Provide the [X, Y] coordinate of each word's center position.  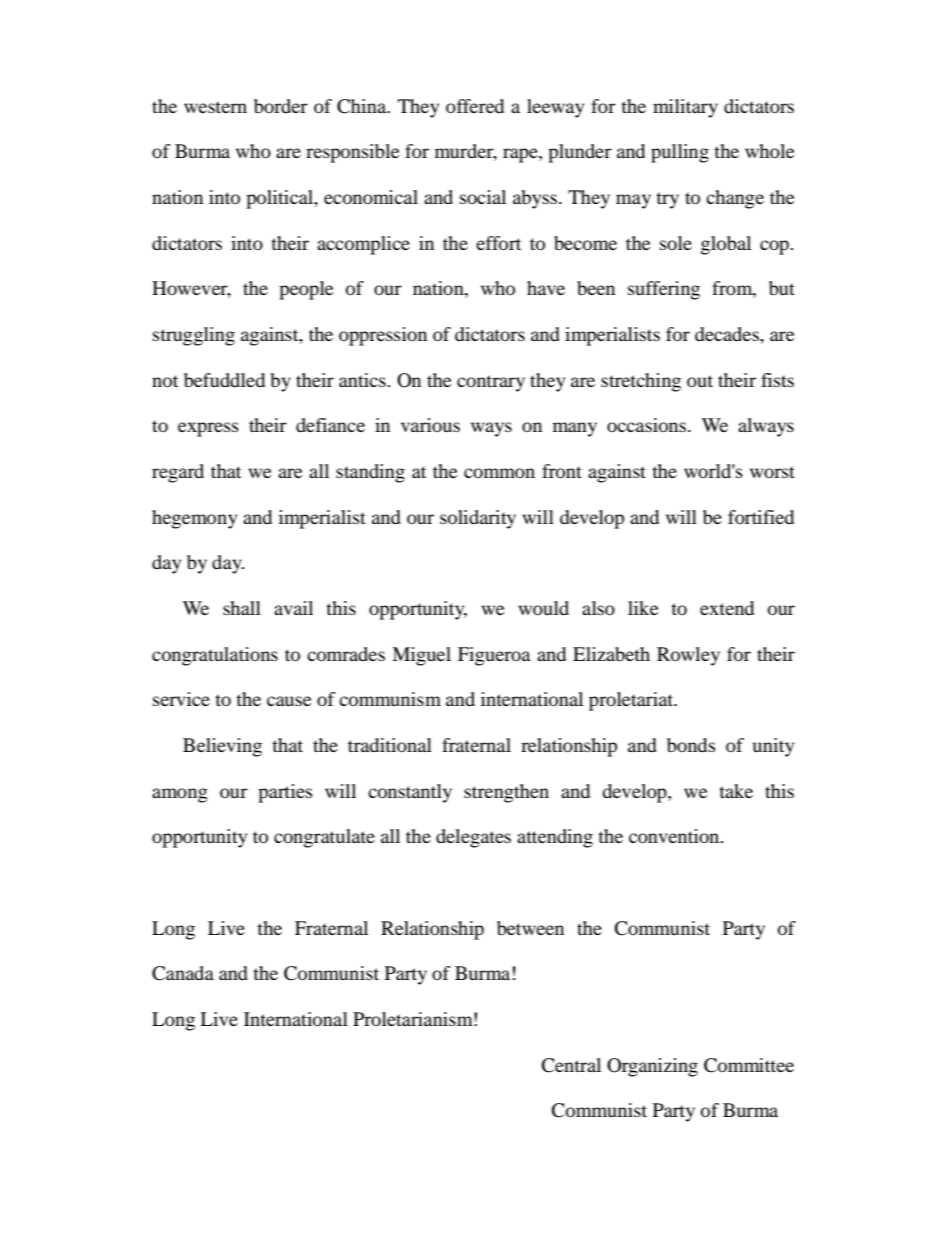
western [215, 107]
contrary [491, 383]
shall [242, 608]
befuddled [224, 380]
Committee [749, 1065]
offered [475, 106]
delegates [473, 838]
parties [285, 793]
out [700, 381]
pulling [680, 153]
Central [571, 1065]
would [543, 608]
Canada [183, 973]
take [736, 791]
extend [727, 608]
